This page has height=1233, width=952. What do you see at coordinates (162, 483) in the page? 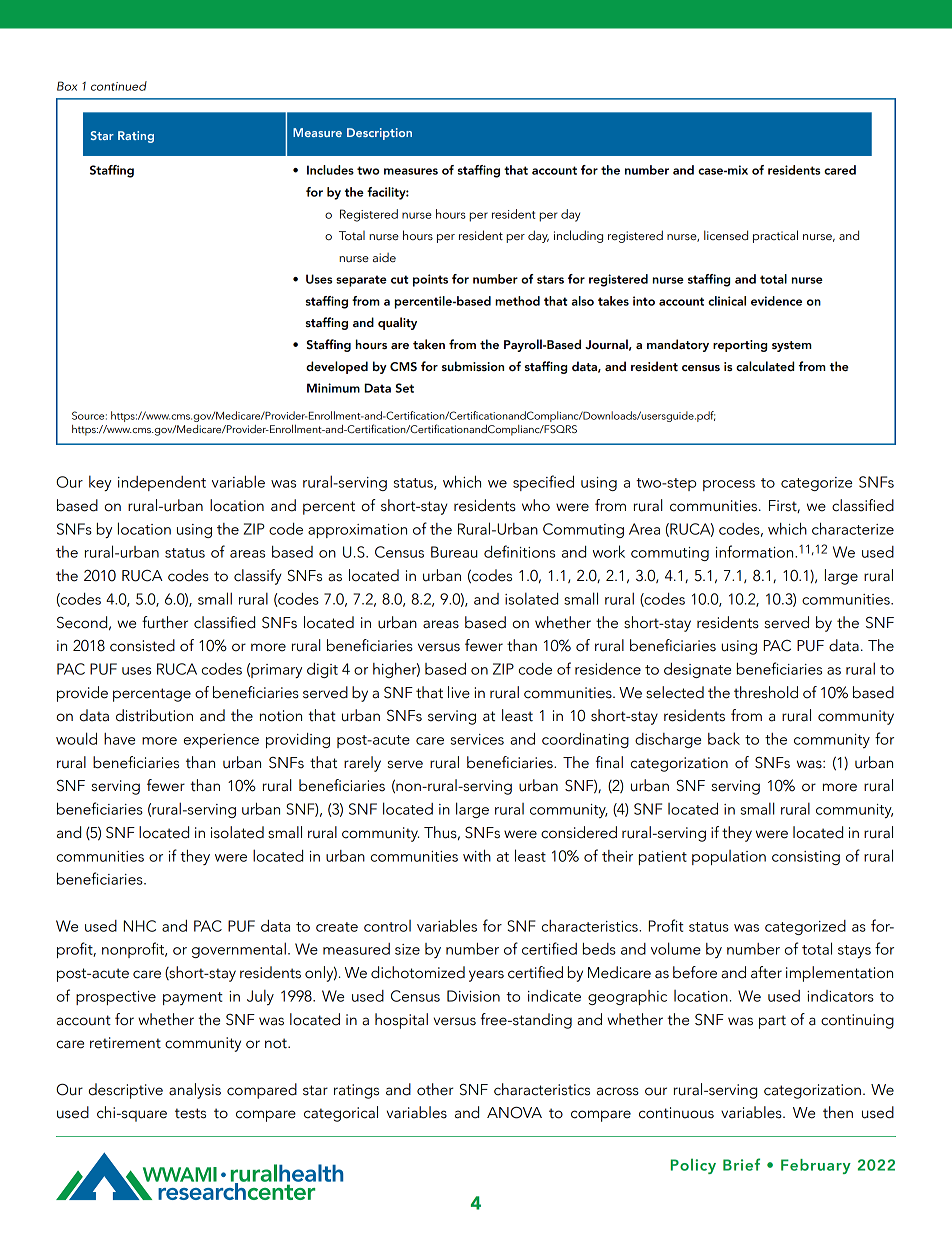
I see `independent` at bounding box center [162, 483].
